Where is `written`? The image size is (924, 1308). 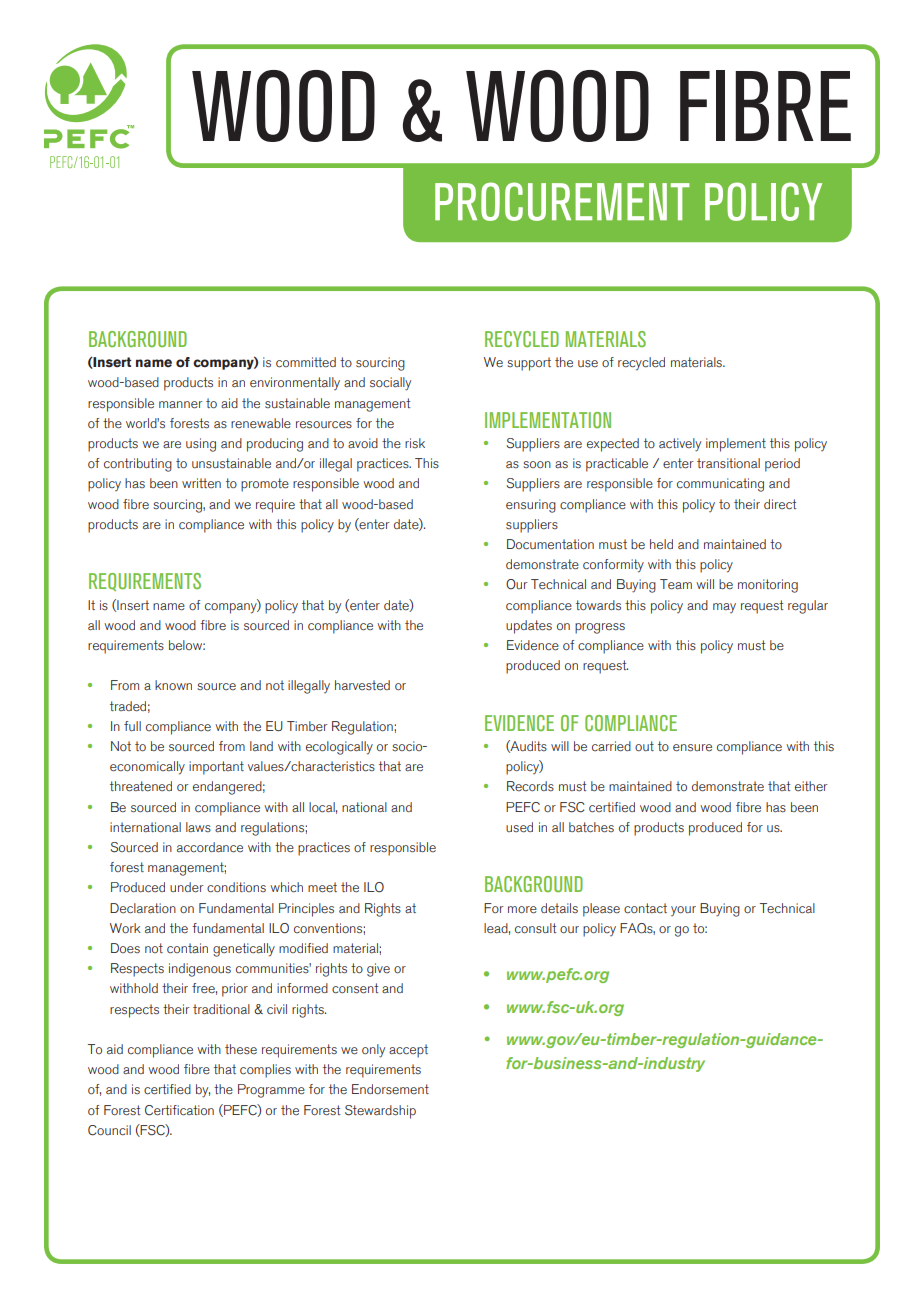 written is located at coordinates (201, 483).
